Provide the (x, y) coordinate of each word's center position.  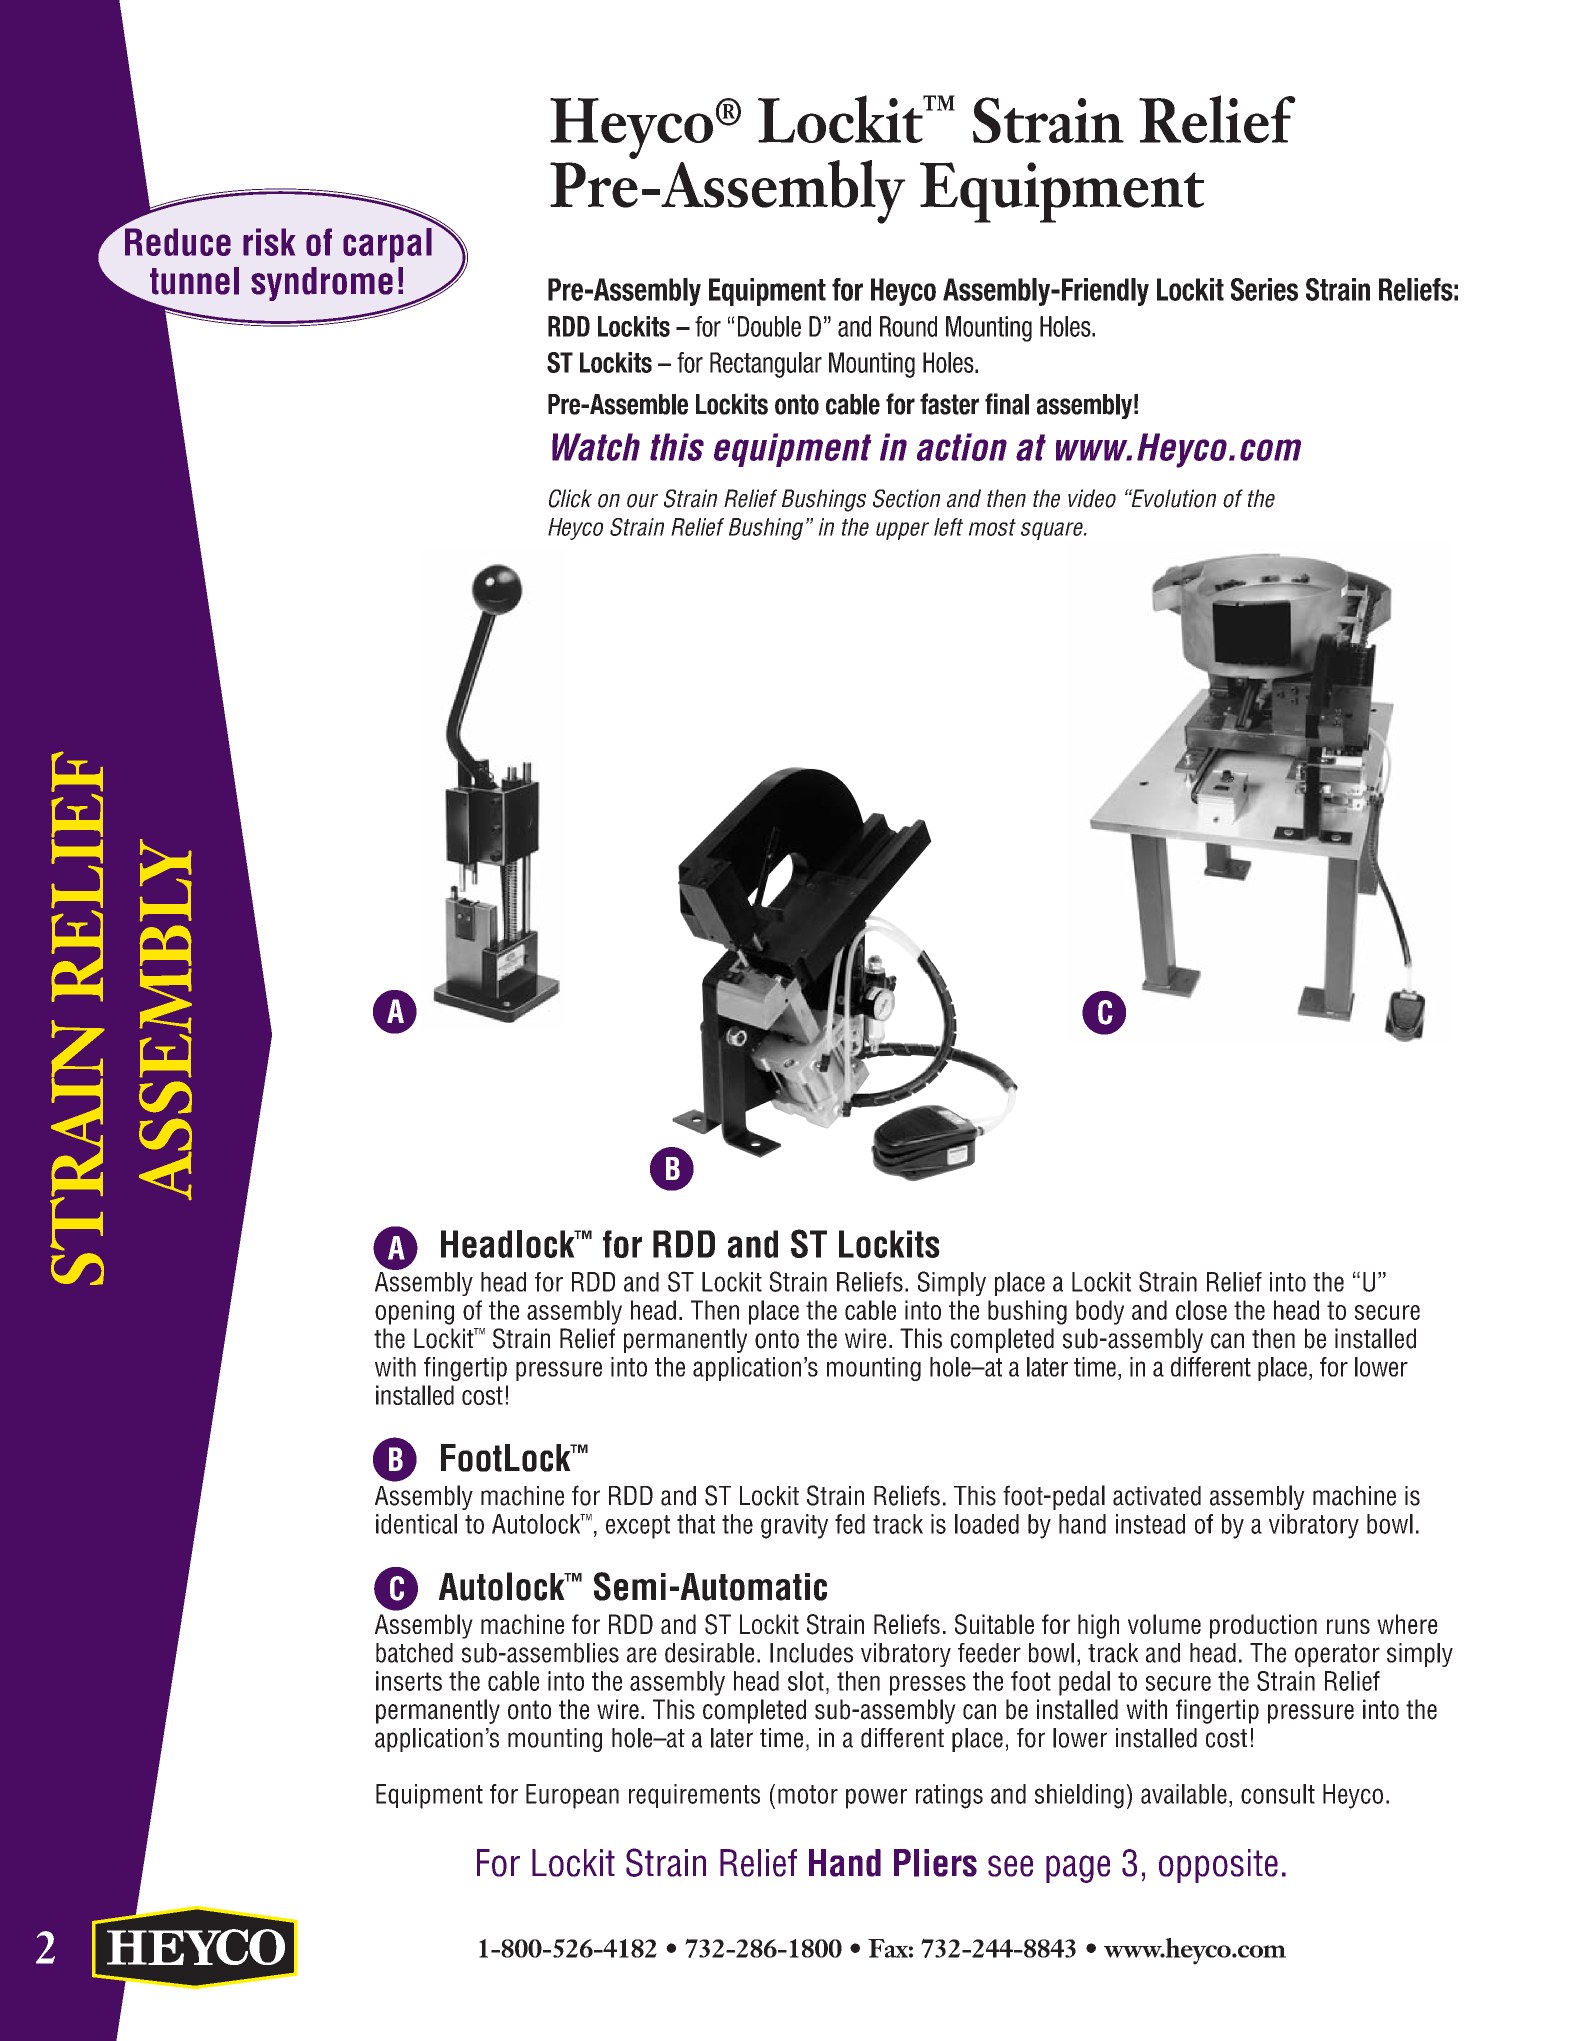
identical (416, 1524)
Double (769, 326)
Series (1264, 289)
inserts (409, 1681)
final (1007, 404)
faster (949, 404)
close (1201, 1310)
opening (414, 1312)
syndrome (322, 284)
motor (808, 1794)
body (1100, 1312)
